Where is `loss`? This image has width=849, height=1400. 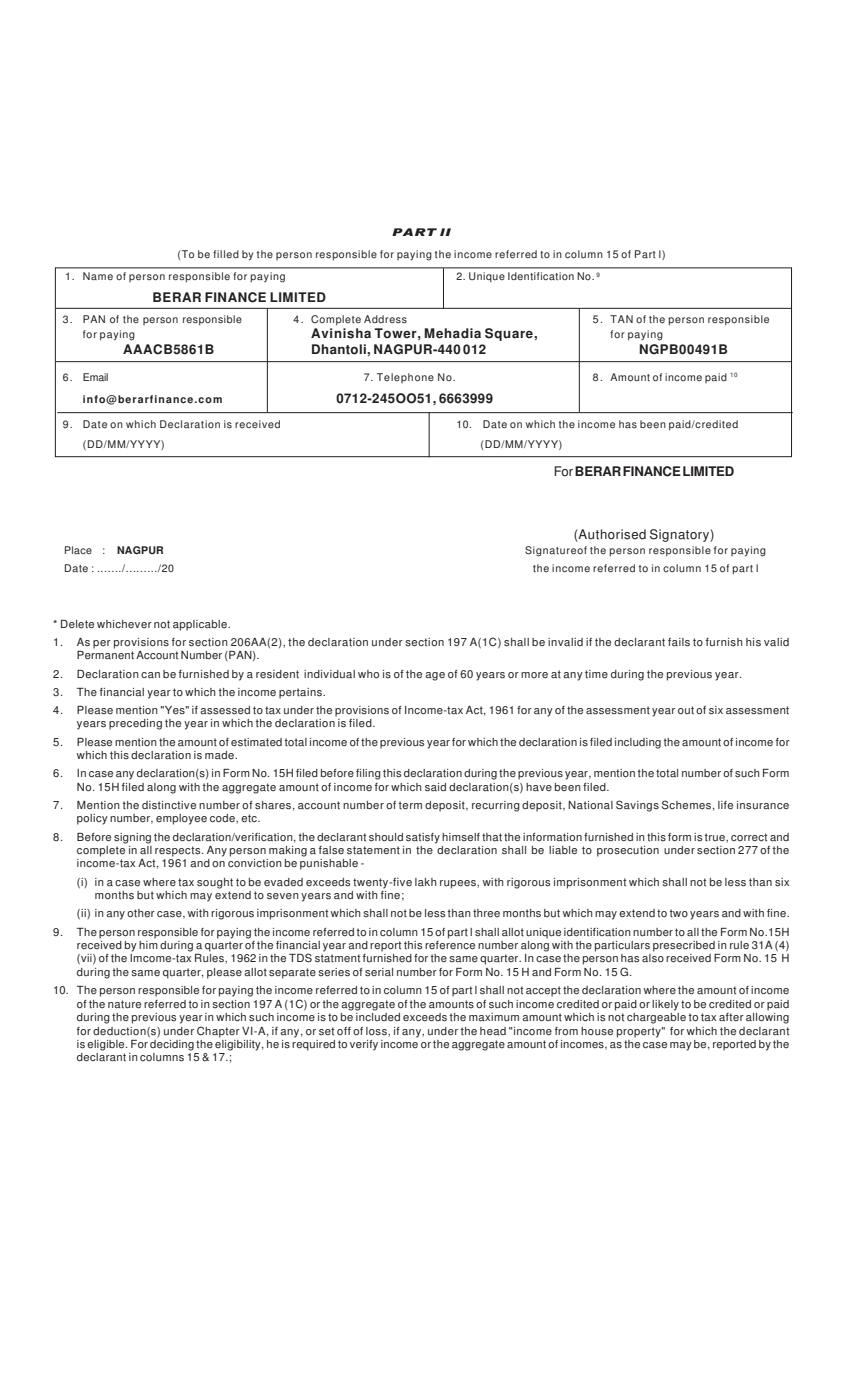
loss is located at coordinates (377, 1031).
